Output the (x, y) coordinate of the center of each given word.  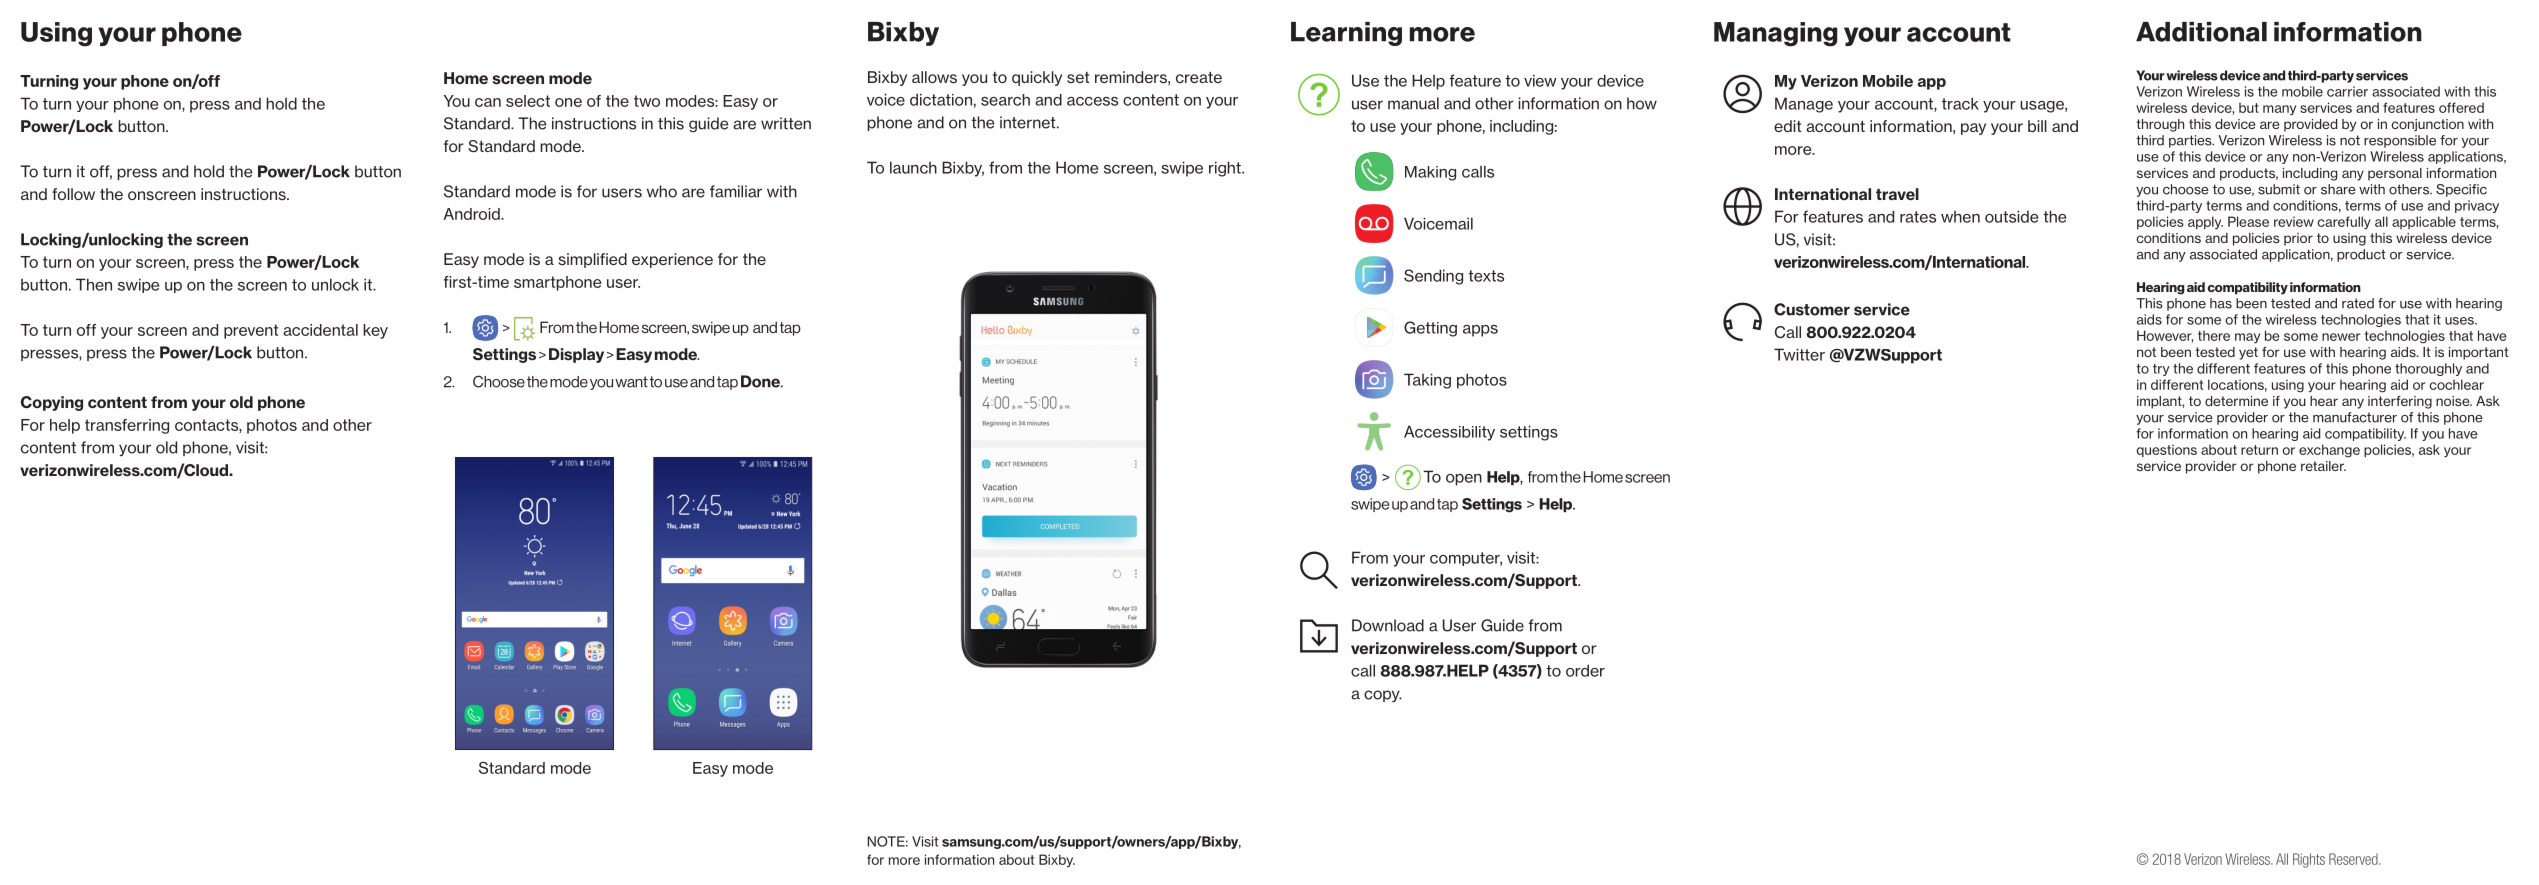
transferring (127, 426)
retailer (2323, 466)
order (1585, 670)
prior (2298, 239)
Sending (1433, 277)
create (1199, 77)
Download (1388, 625)
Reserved (2354, 859)
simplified (592, 260)
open (1464, 480)
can (488, 102)
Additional (2201, 32)
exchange (2329, 451)
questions (2167, 450)
